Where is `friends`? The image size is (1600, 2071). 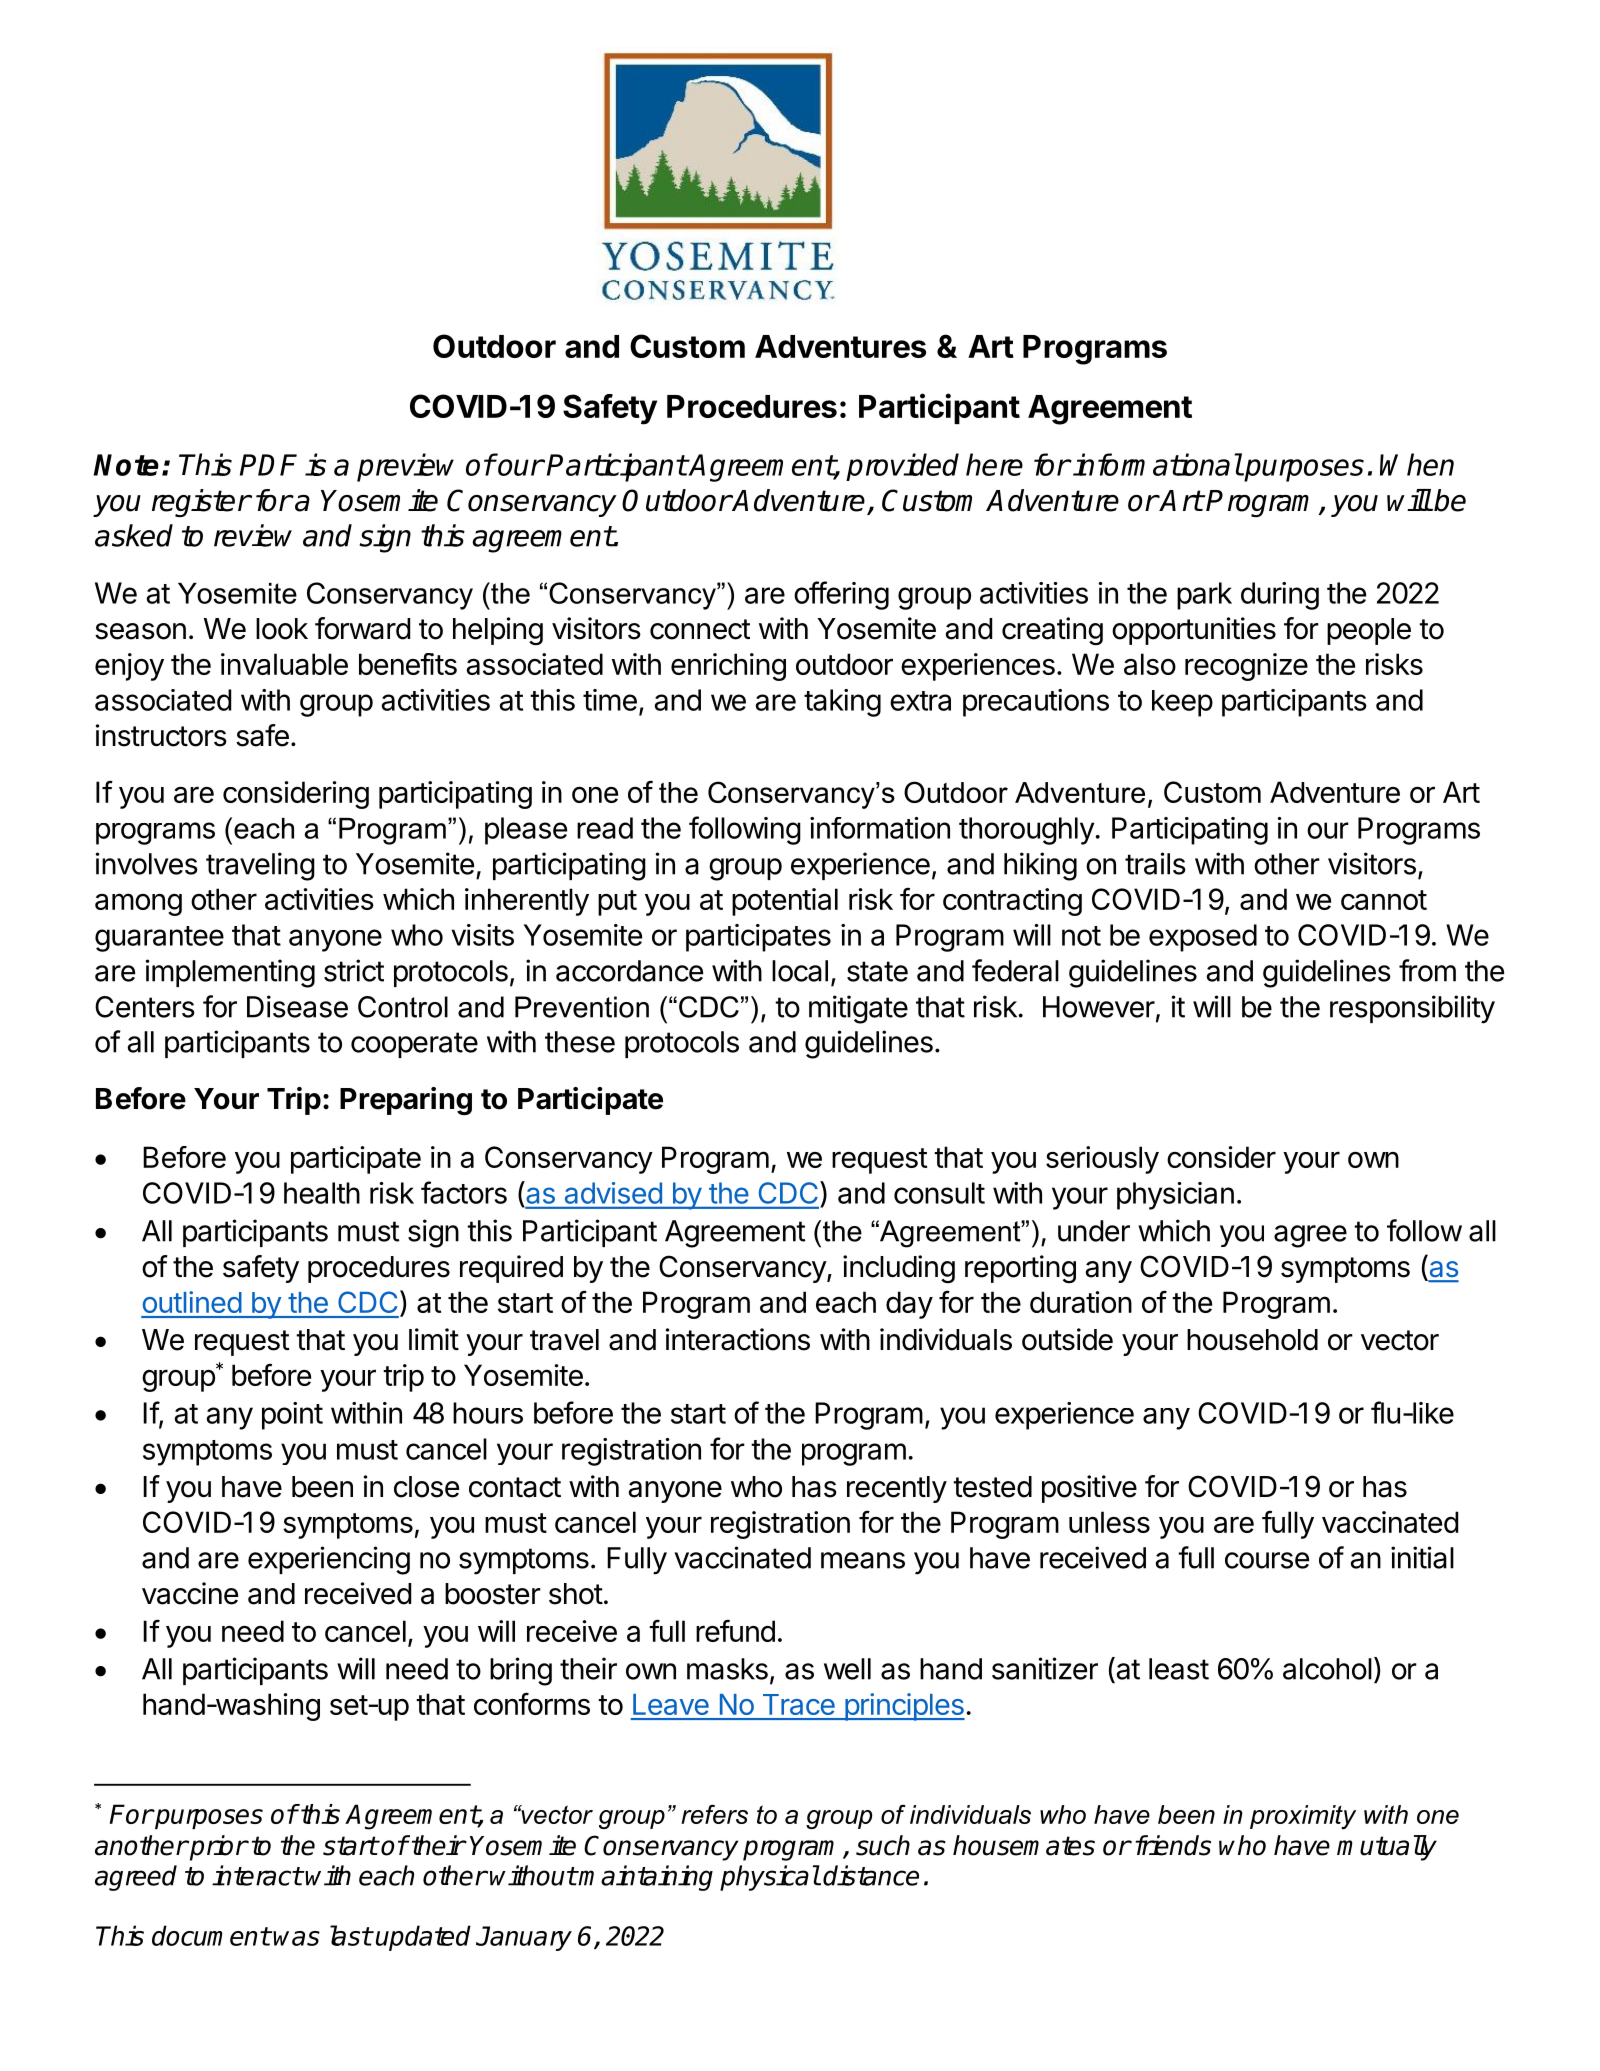
friends is located at coordinates (1173, 1845).
